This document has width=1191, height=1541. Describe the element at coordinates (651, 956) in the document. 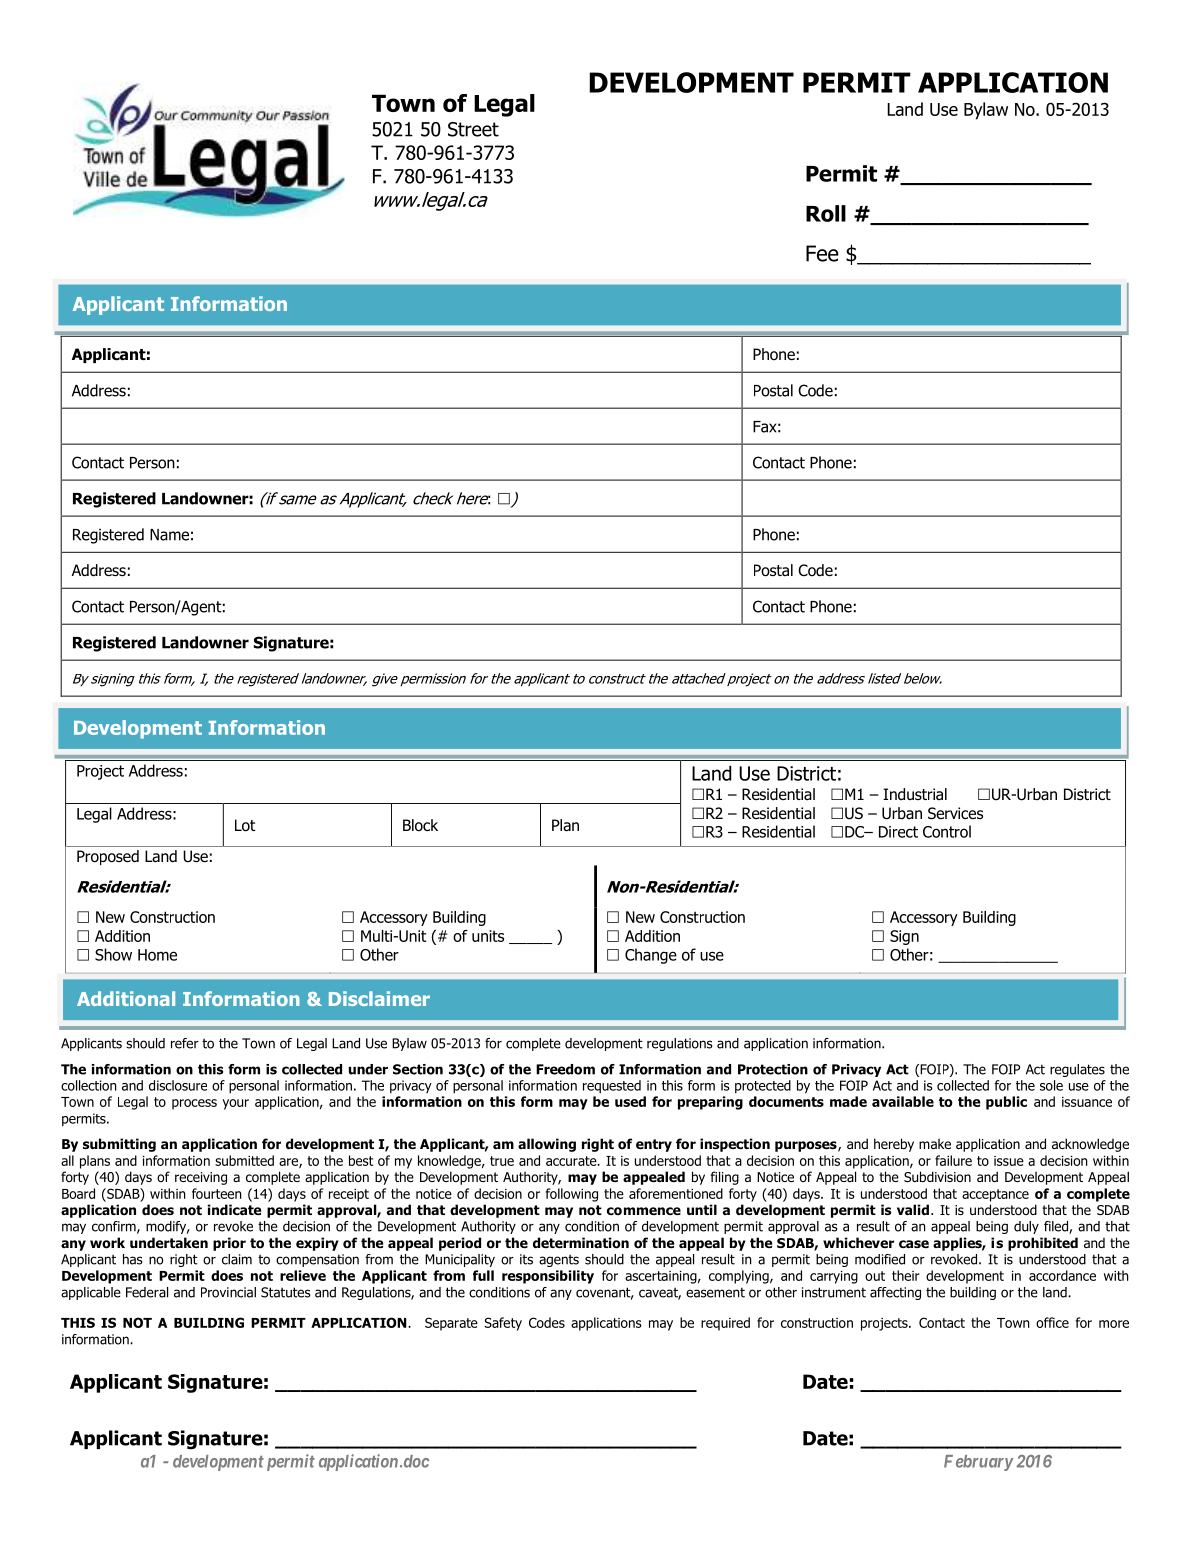

I see `Change` at that location.
